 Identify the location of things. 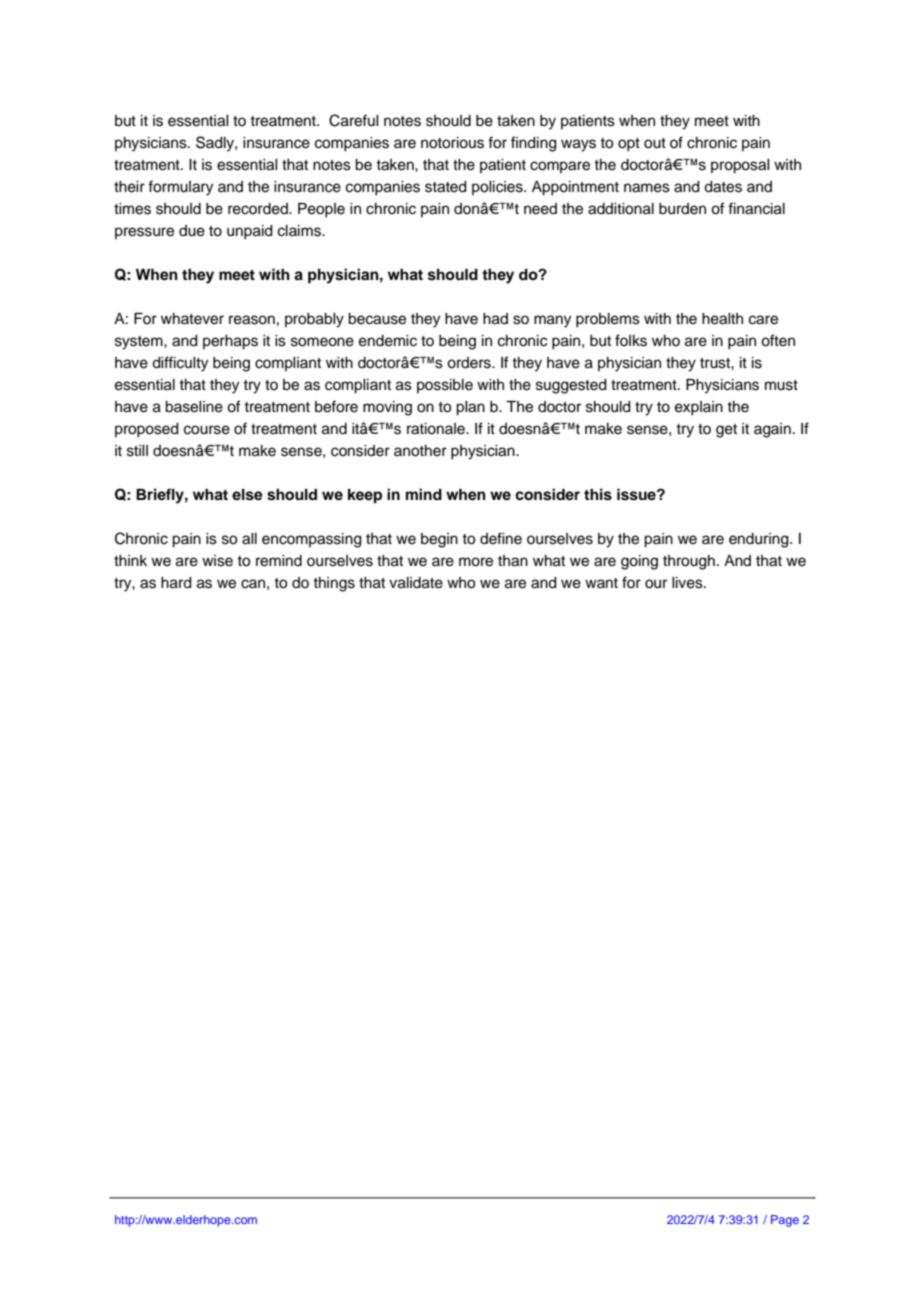
(334, 584).
